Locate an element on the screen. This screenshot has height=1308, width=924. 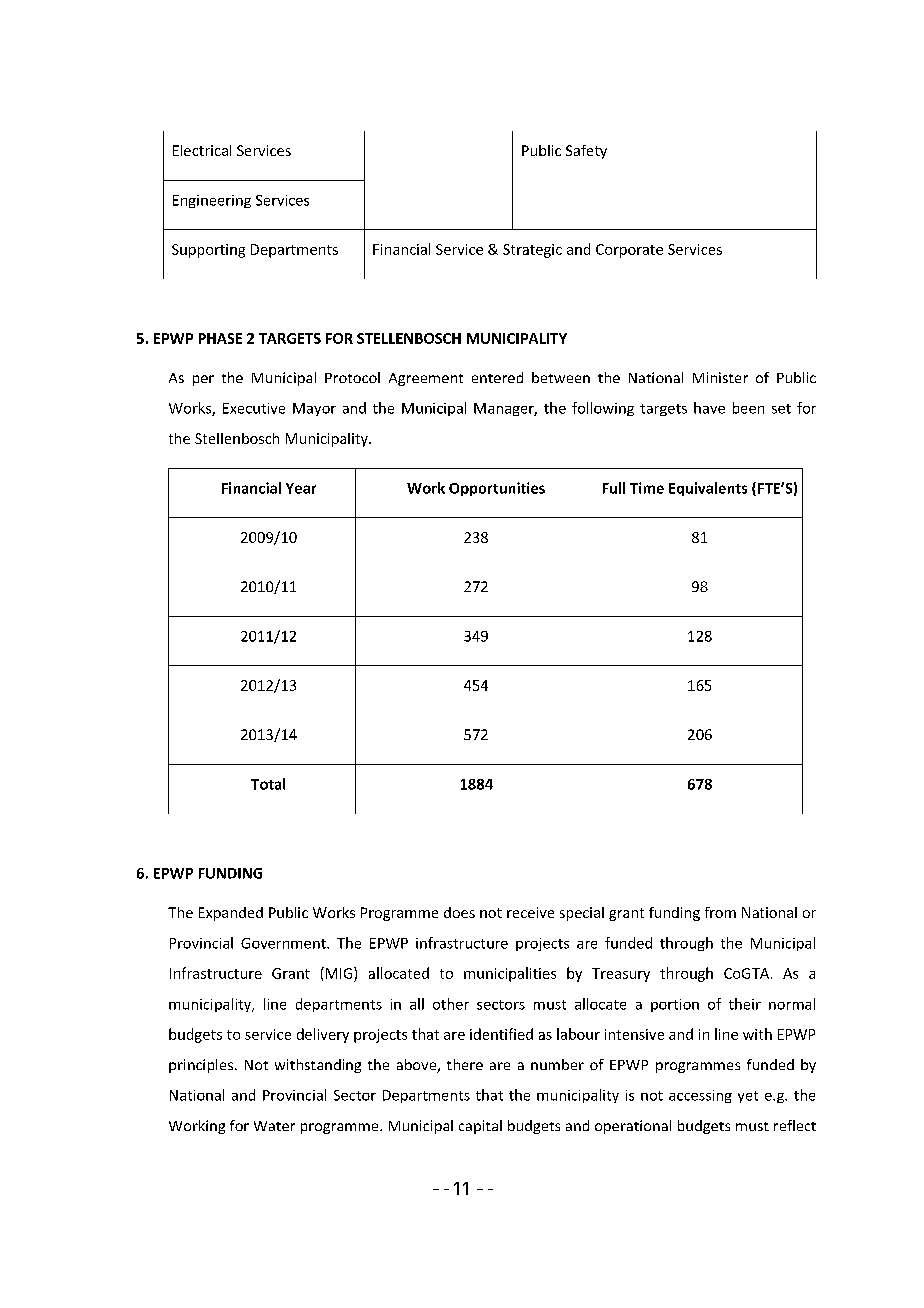
Engineering is located at coordinates (212, 201).
